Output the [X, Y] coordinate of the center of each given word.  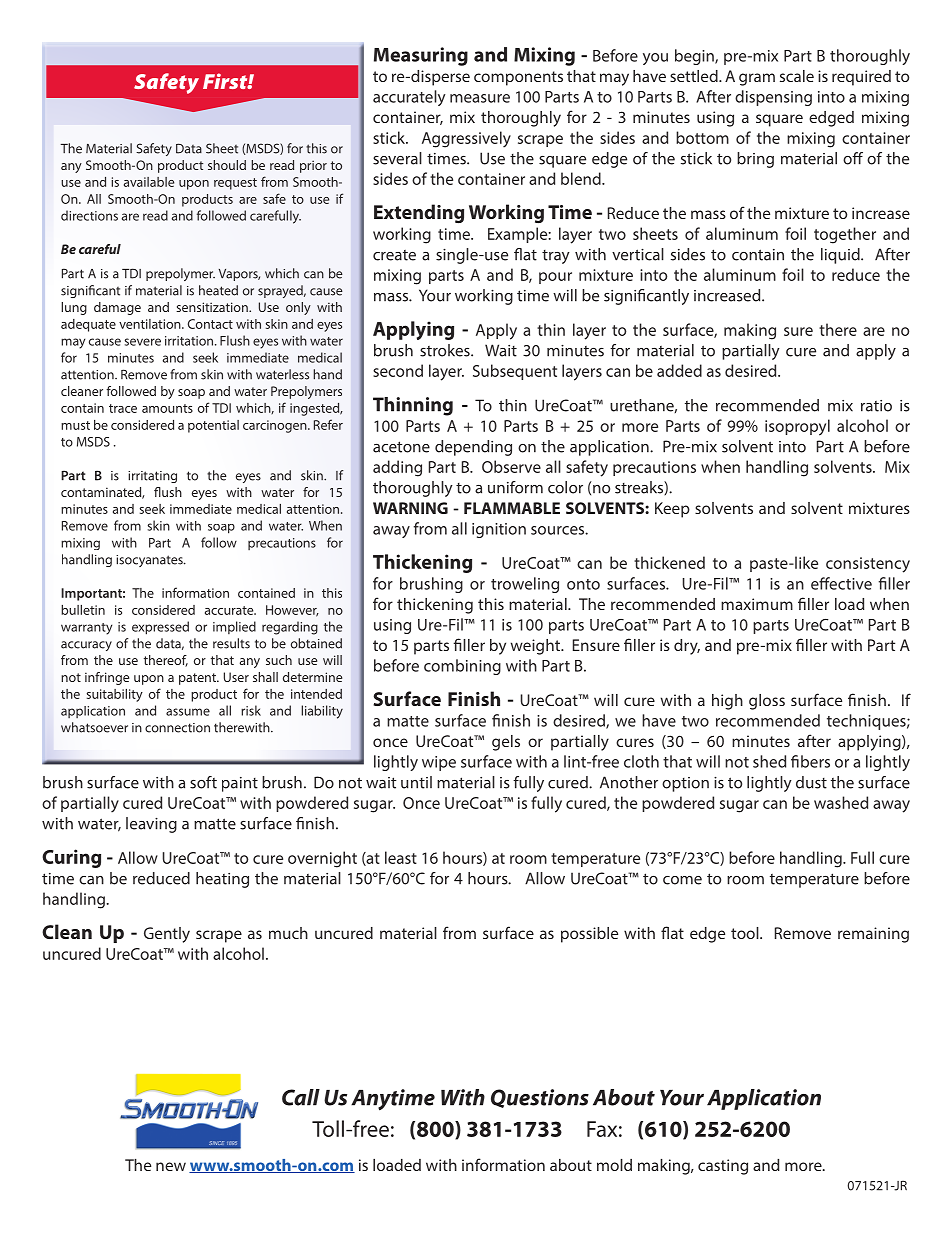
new [171, 1166]
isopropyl [797, 427]
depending [473, 448]
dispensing [773, 98]
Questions [540, 1098]
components [518, 78]
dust [811, 782]
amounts [167, 408]
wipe [439, 763]
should [227, 165]
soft [203, 782]
